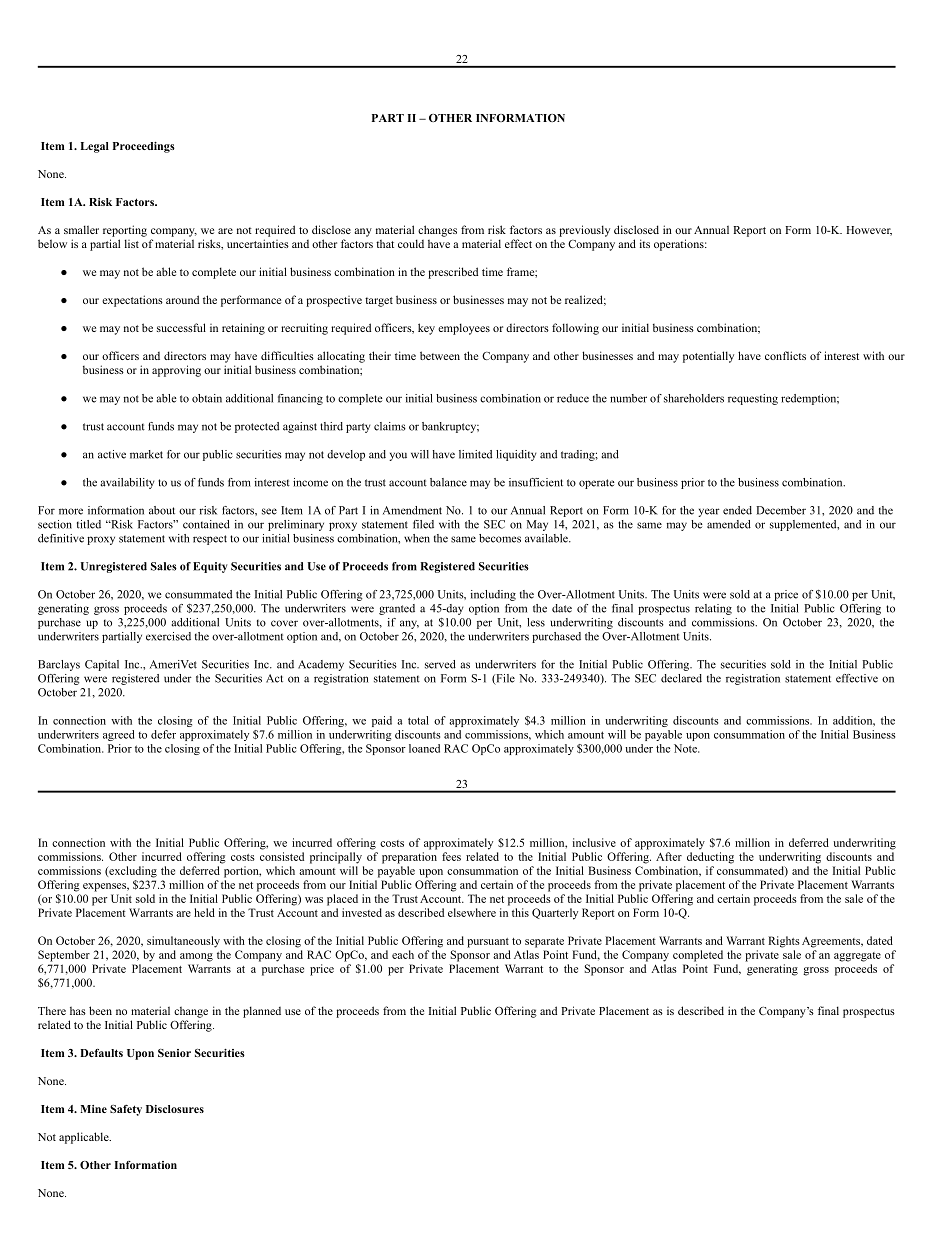  I want to click on December, so click(781, 510).
